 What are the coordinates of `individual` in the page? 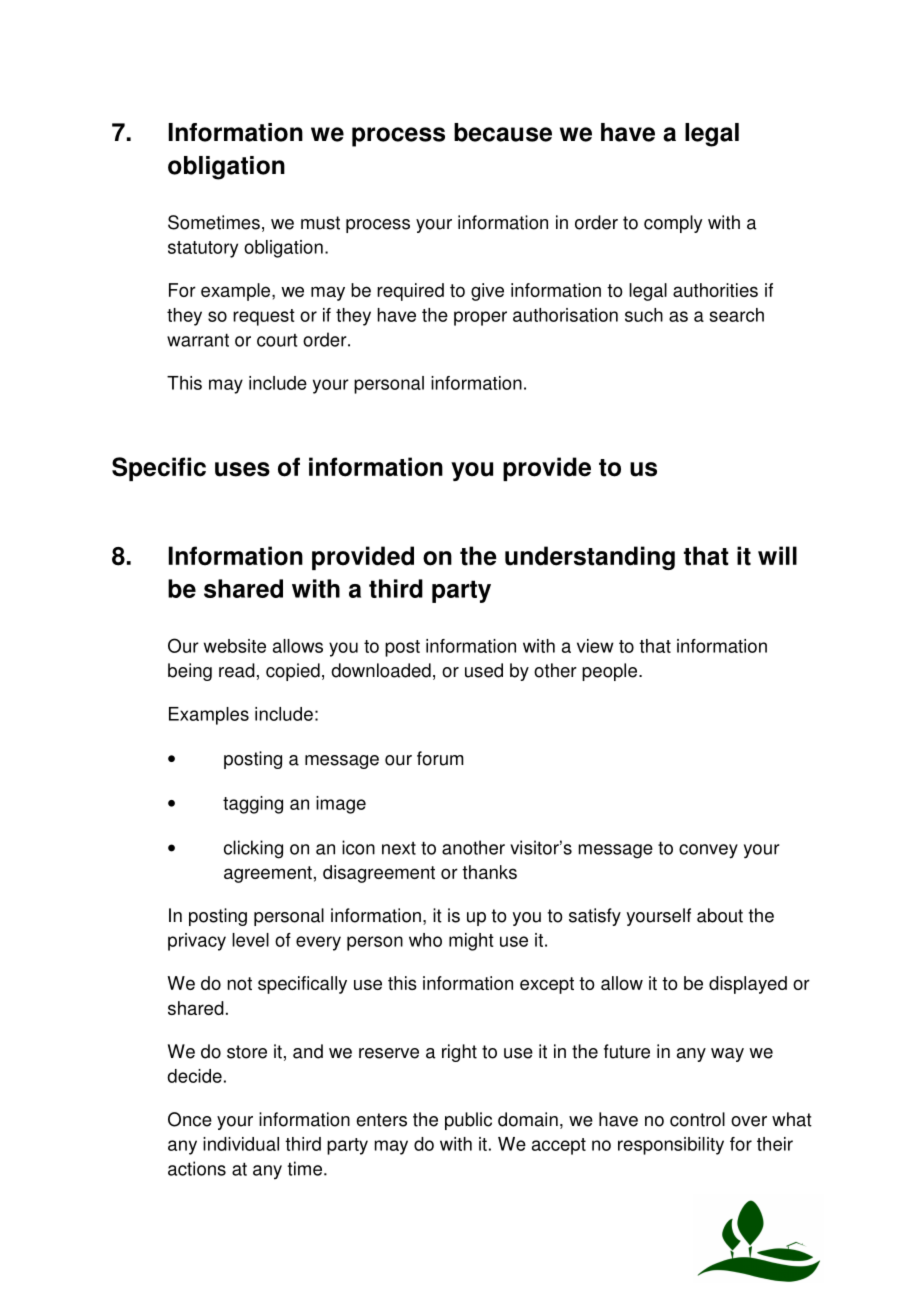 It's located at (241, 1144).
